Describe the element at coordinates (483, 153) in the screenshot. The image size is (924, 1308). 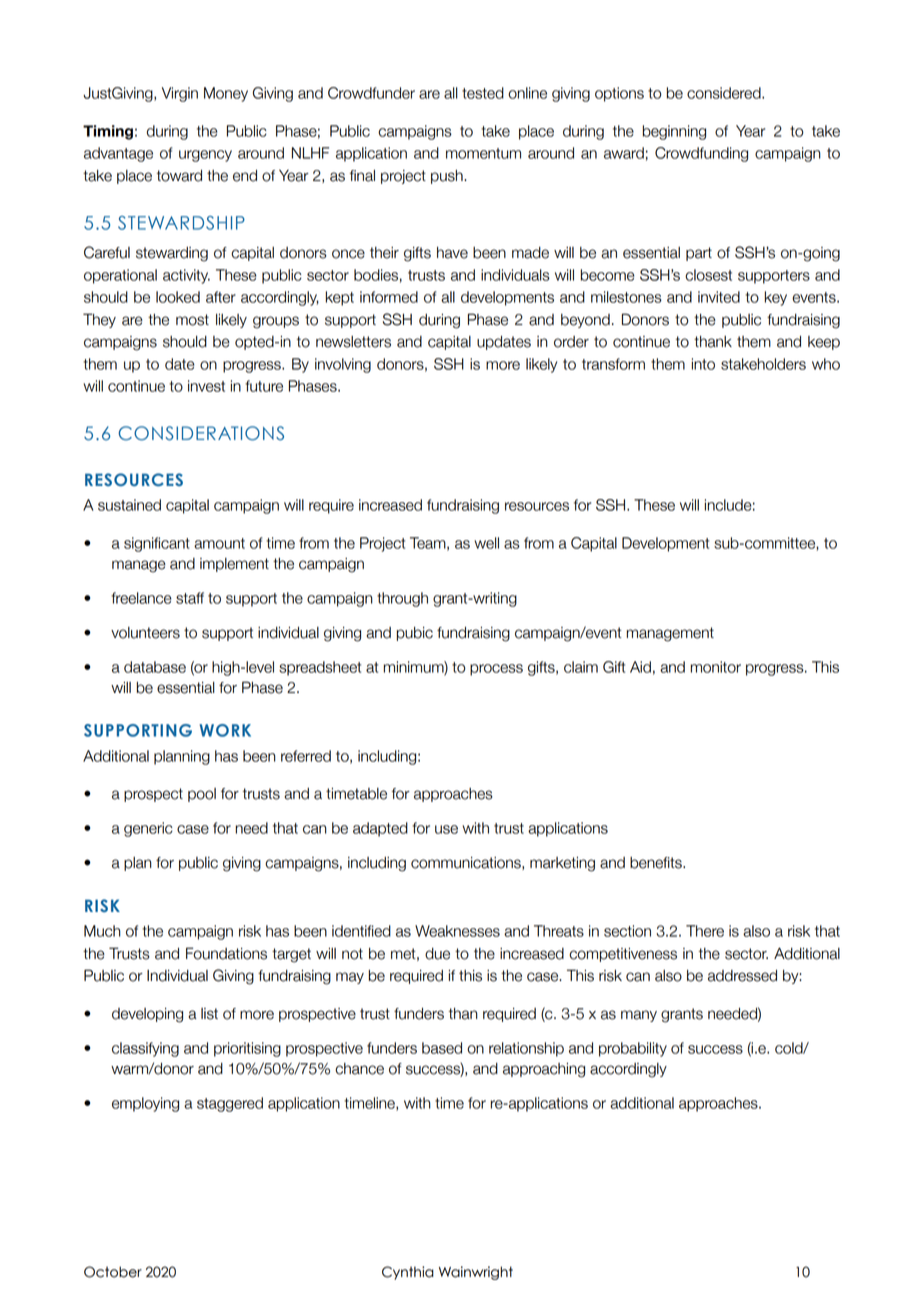
I see `momentum` at that location.
